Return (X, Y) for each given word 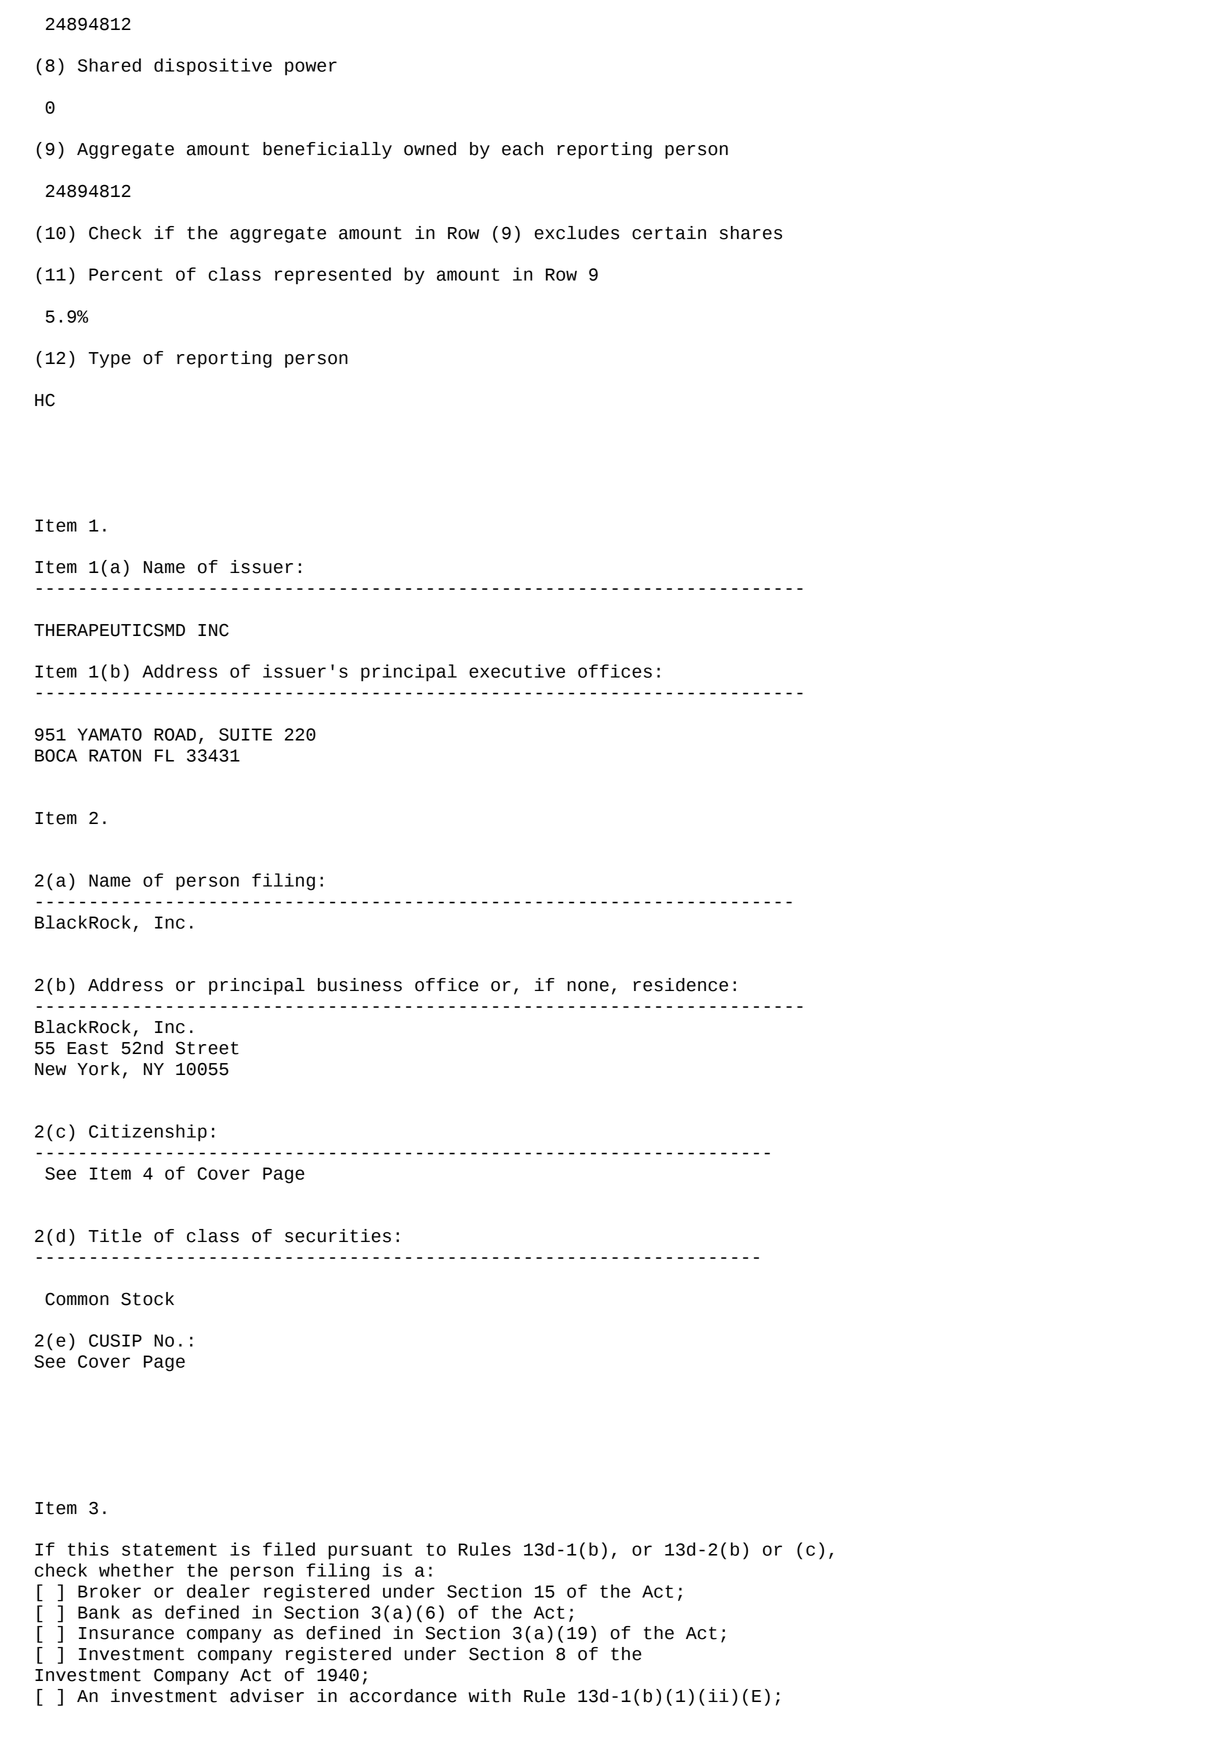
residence (680, 985)
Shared (109, 65)
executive (517, 671)
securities (338, 1236)
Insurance (126, 1633)
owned (430, 149)
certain (669, 233)
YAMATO (110, 734)
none (588, 986)
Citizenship (148, 1133)
